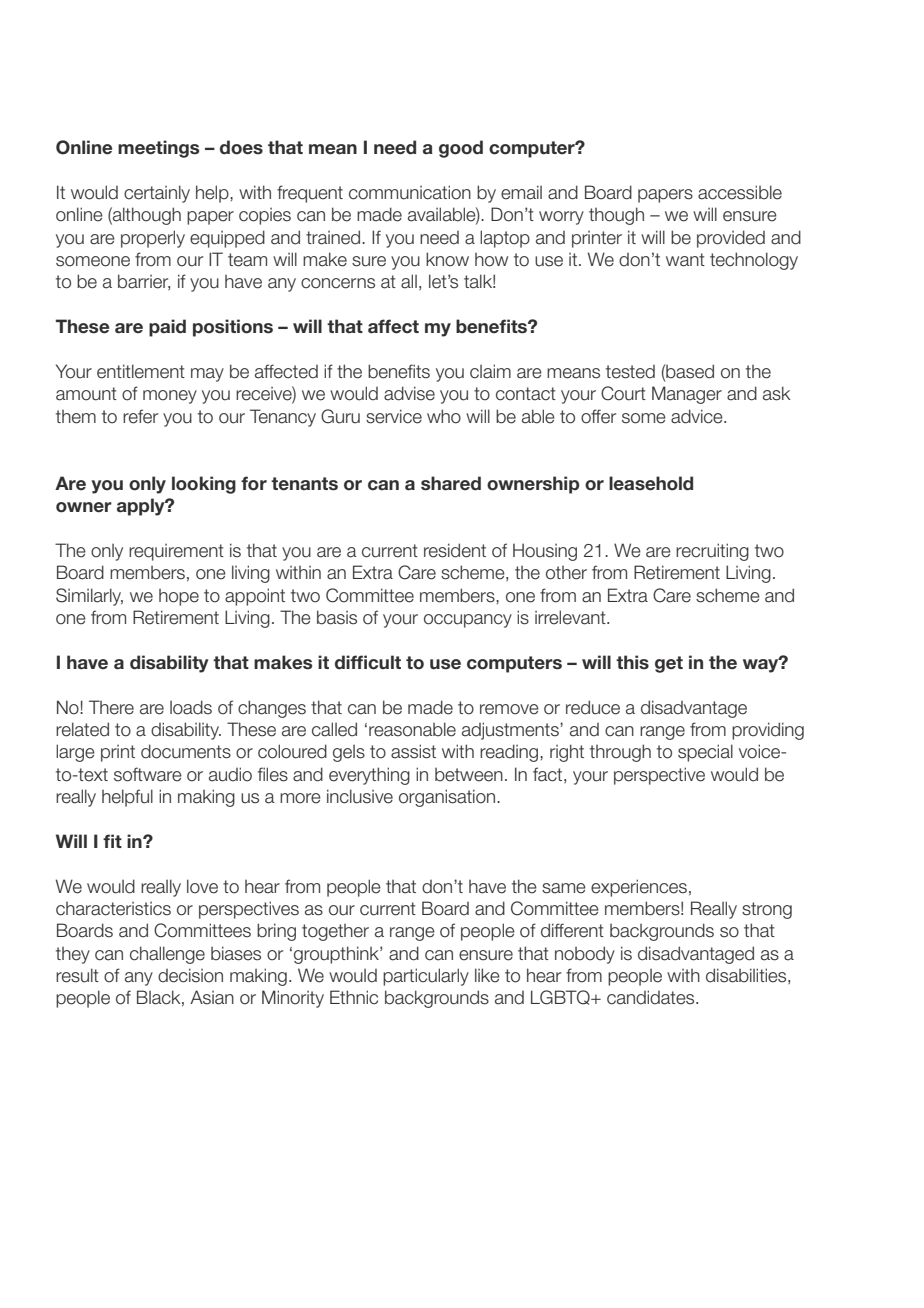 This page has height=1308, width=924. Describe the element at coordinates (409, 393) in the page. I see `advise` at that location.
